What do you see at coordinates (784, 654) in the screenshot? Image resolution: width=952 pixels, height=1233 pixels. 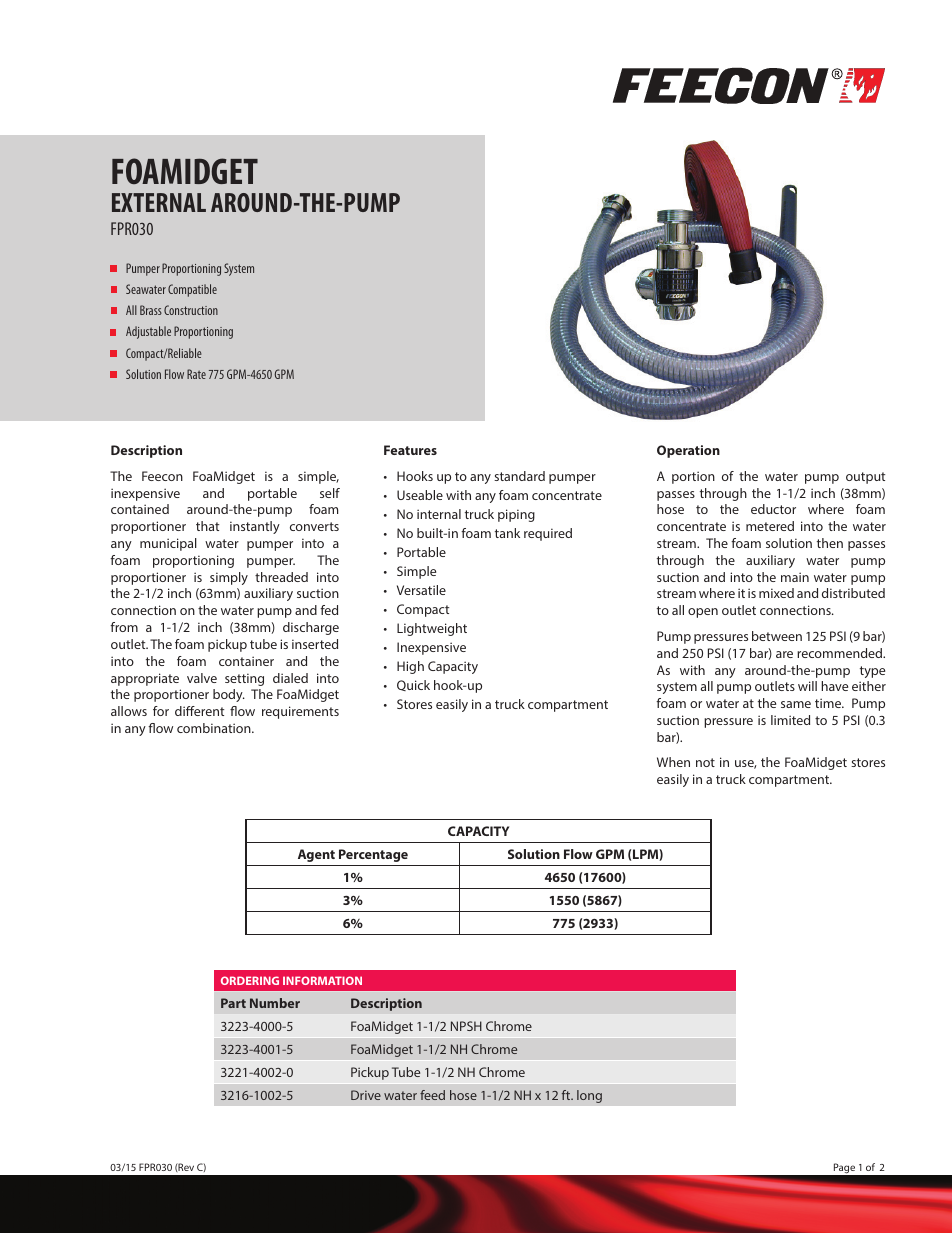 I see `are` at bounding box center [784, 654].
